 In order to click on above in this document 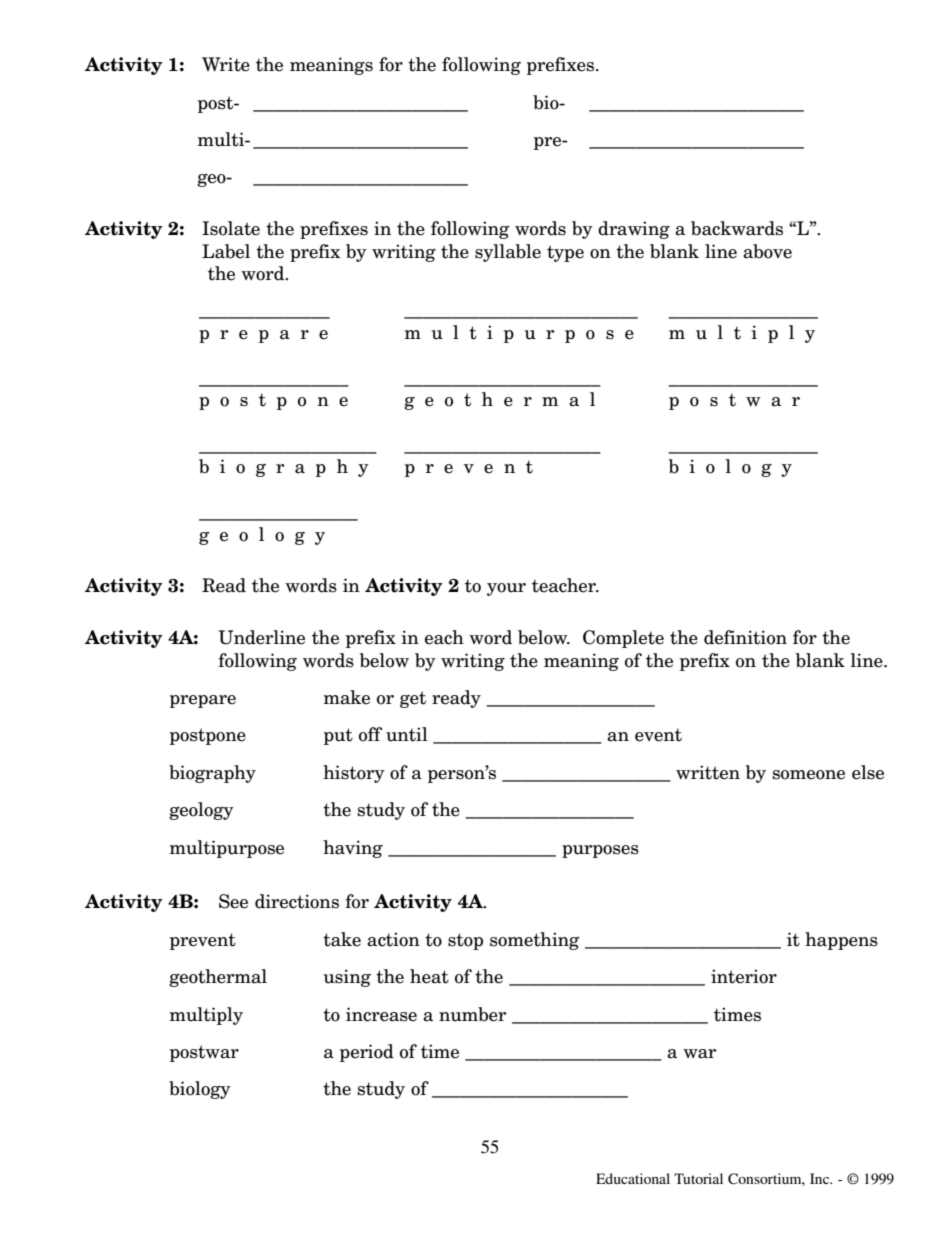, I will do `click(767, 251)`.
